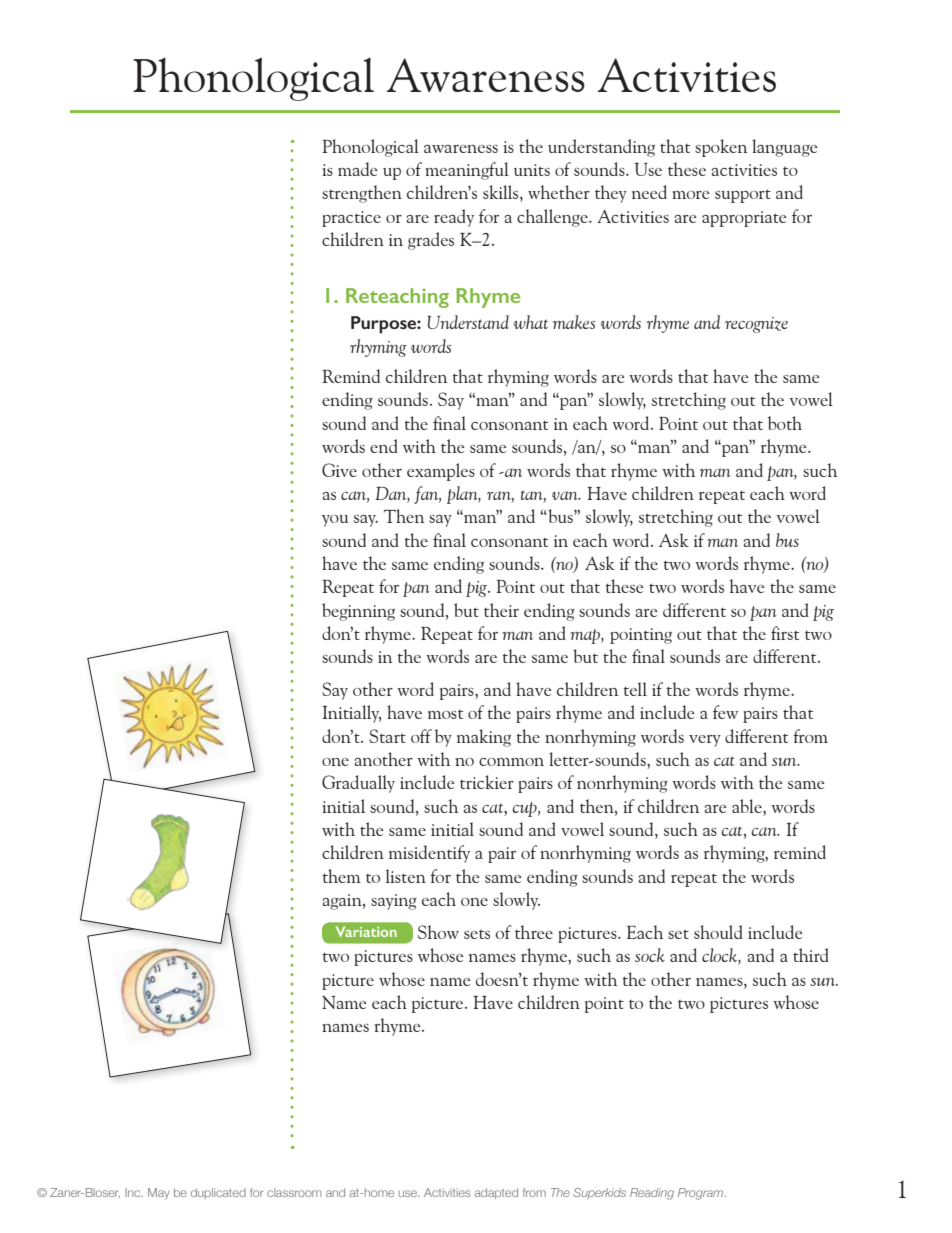 The width and height of the screenshot is (952, 1233). I want to click on made, so click(357, 169).
